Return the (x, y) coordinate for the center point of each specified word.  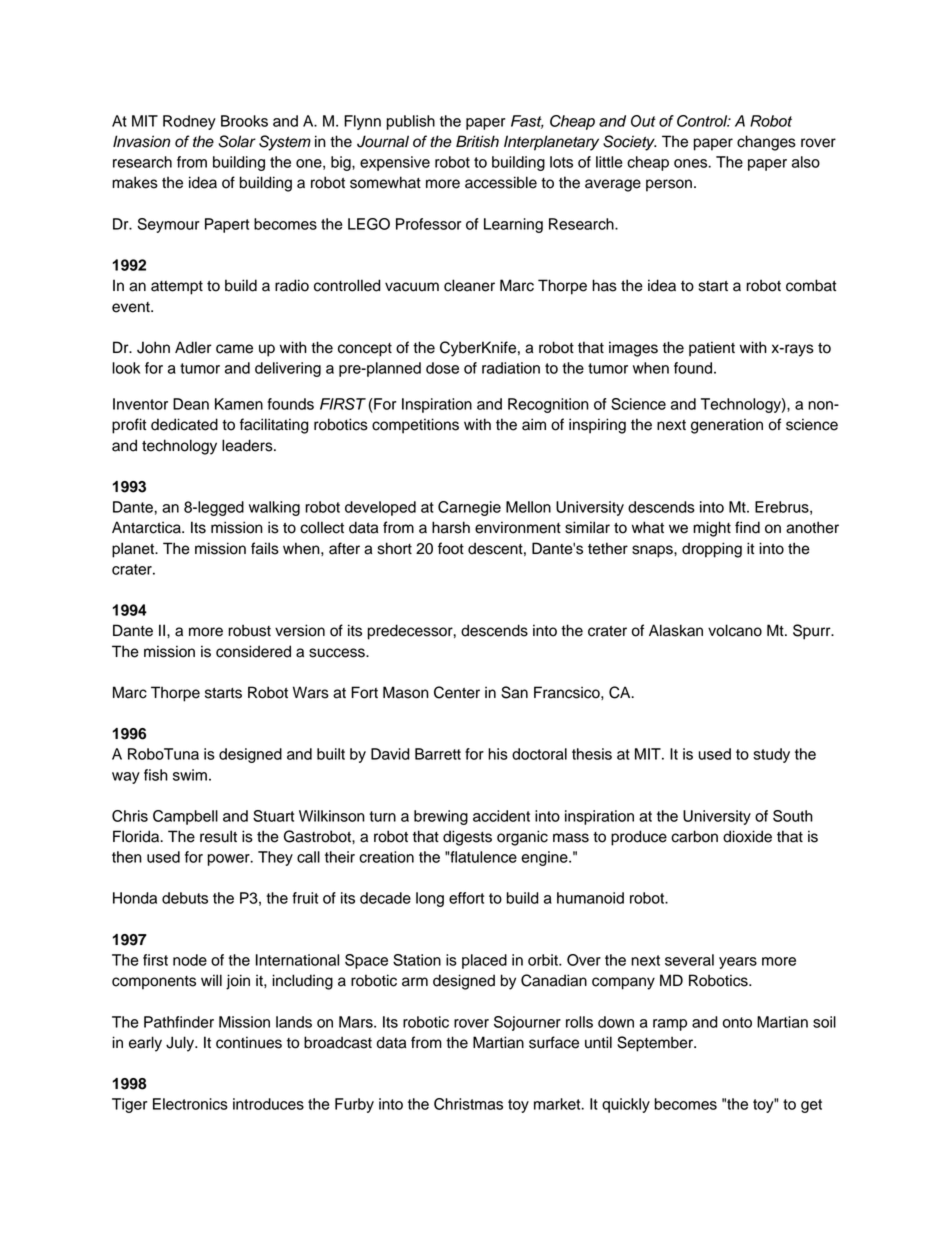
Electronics (190, 1104)
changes (766, 143)
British (477, 141)
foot (451, 548)
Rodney (189, 122)
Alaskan (676, 630)
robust (249, 630)
